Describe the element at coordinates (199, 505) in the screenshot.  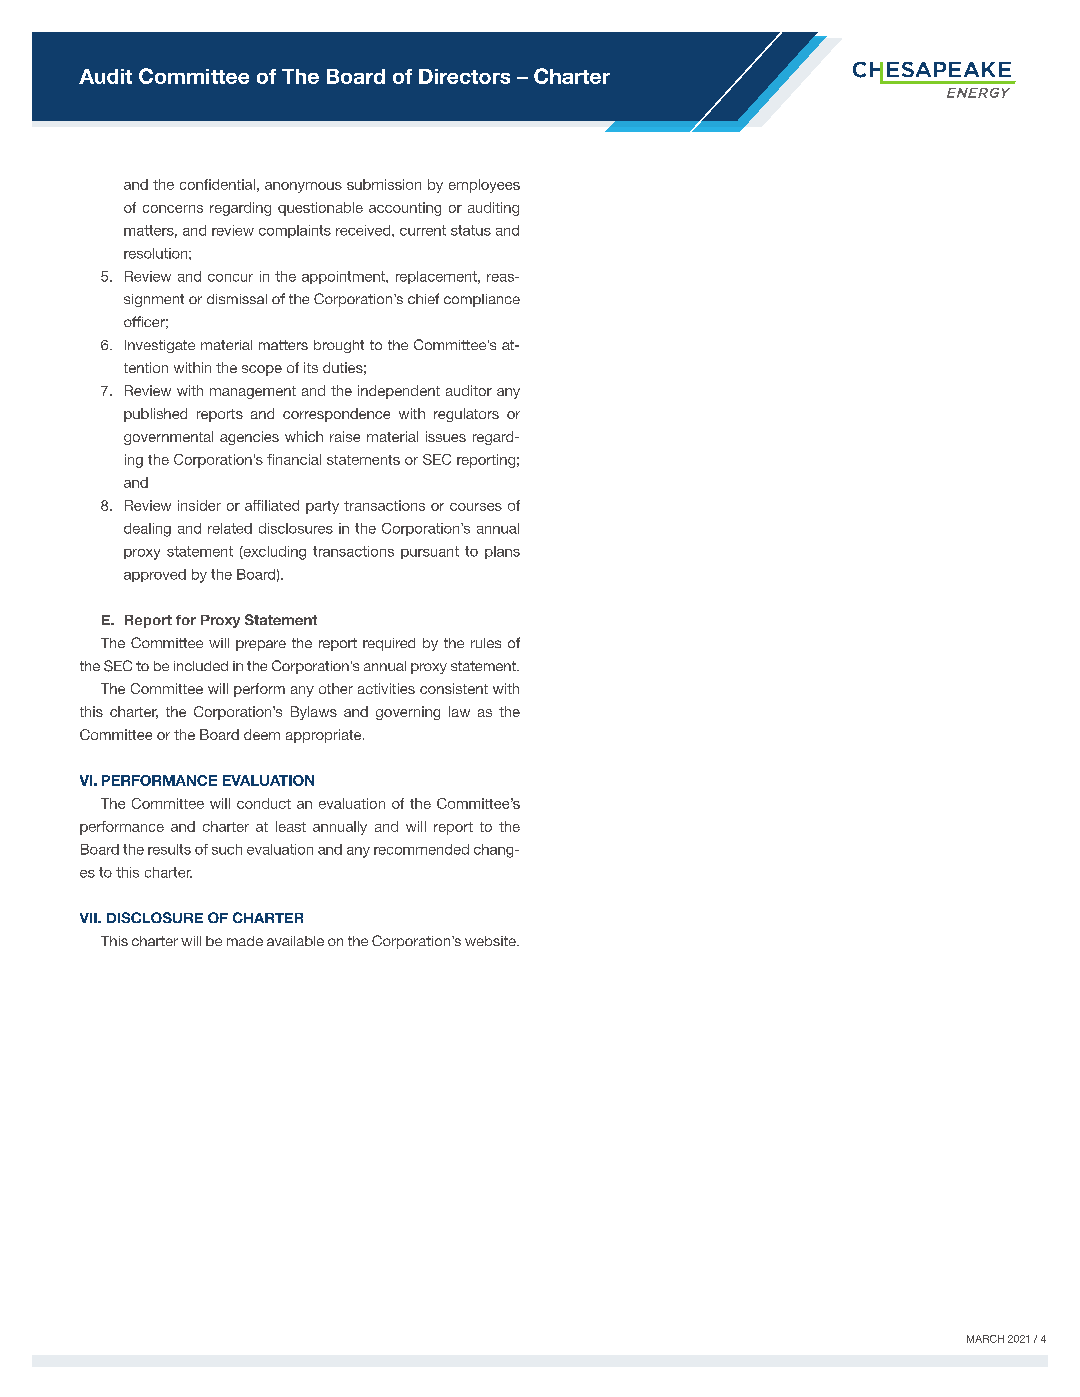
I see `insider` at that location.
